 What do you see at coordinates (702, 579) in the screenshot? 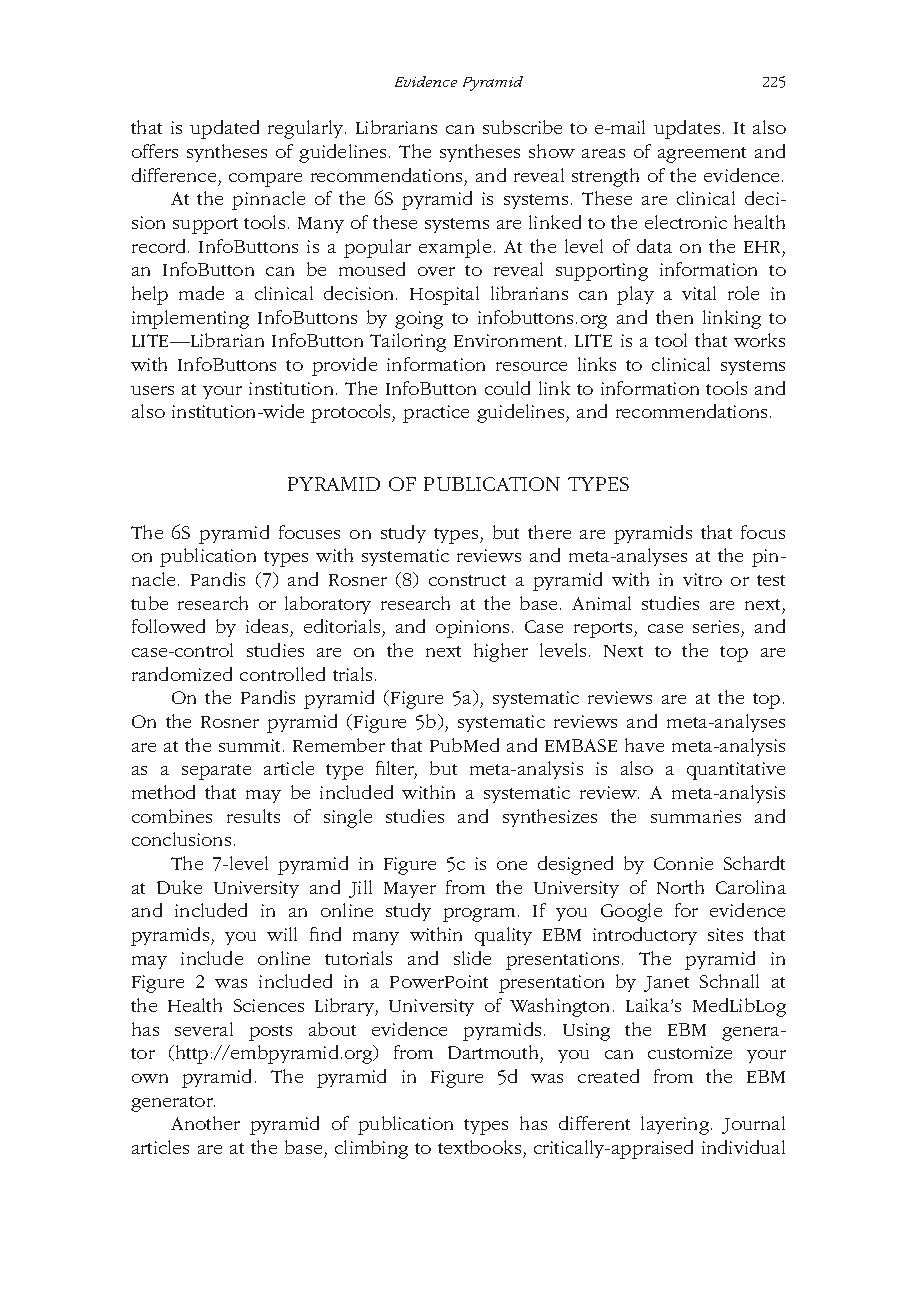
I see `vitro` at bounding box center [702, 579].
